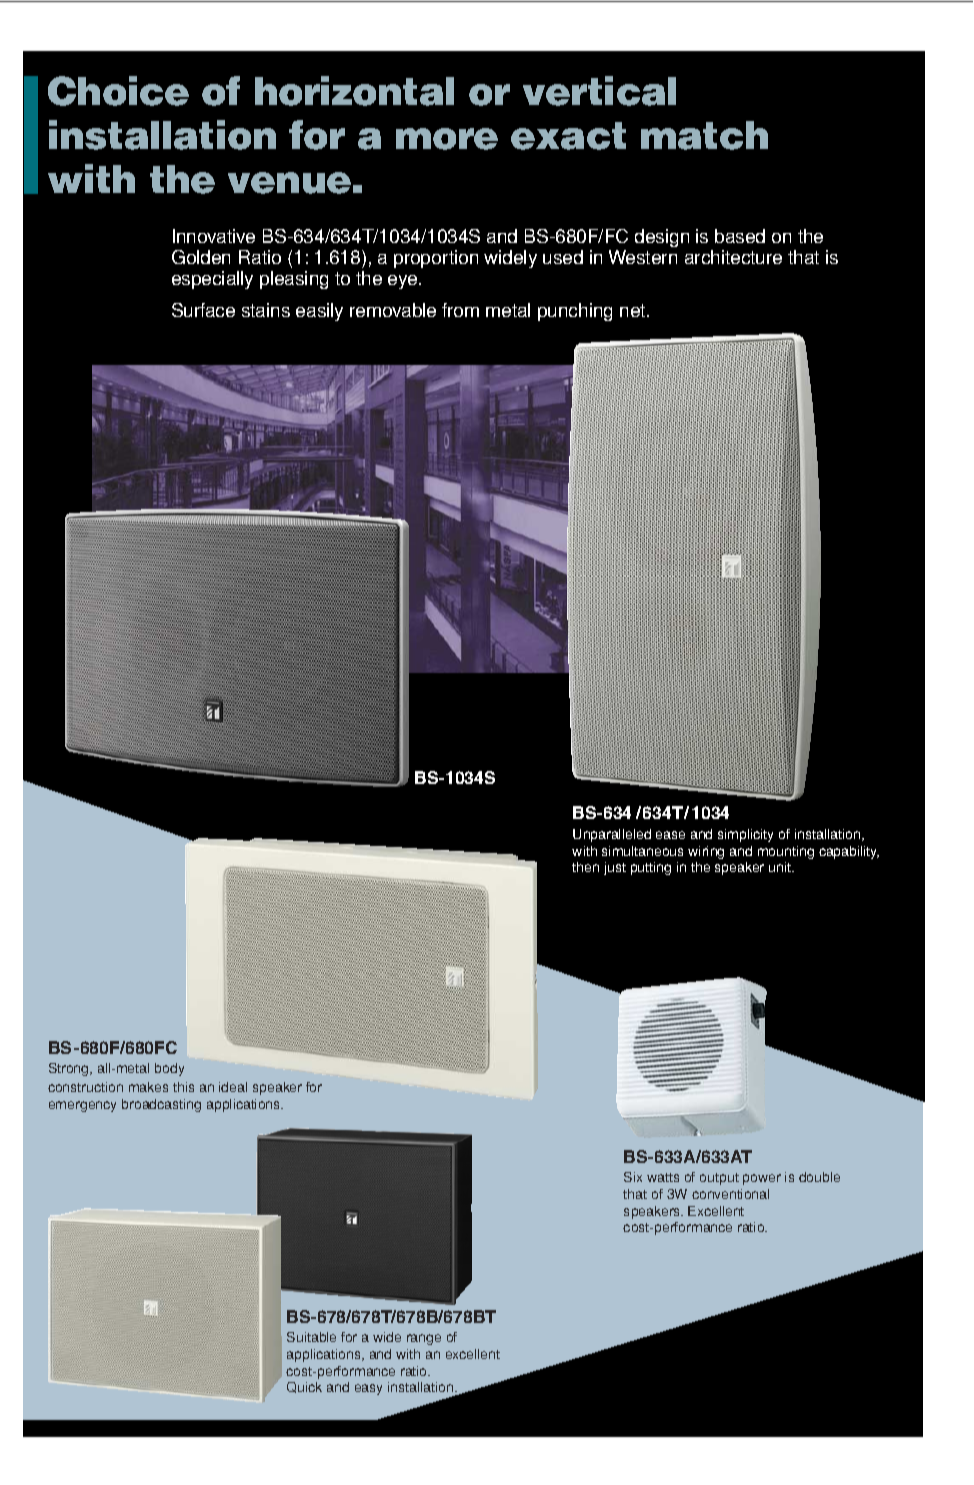 The height and width of the image is (1485, 974). What do you see at coordinates (585, 867) in the image?
I see `then` at bounding box center [585, 867].
